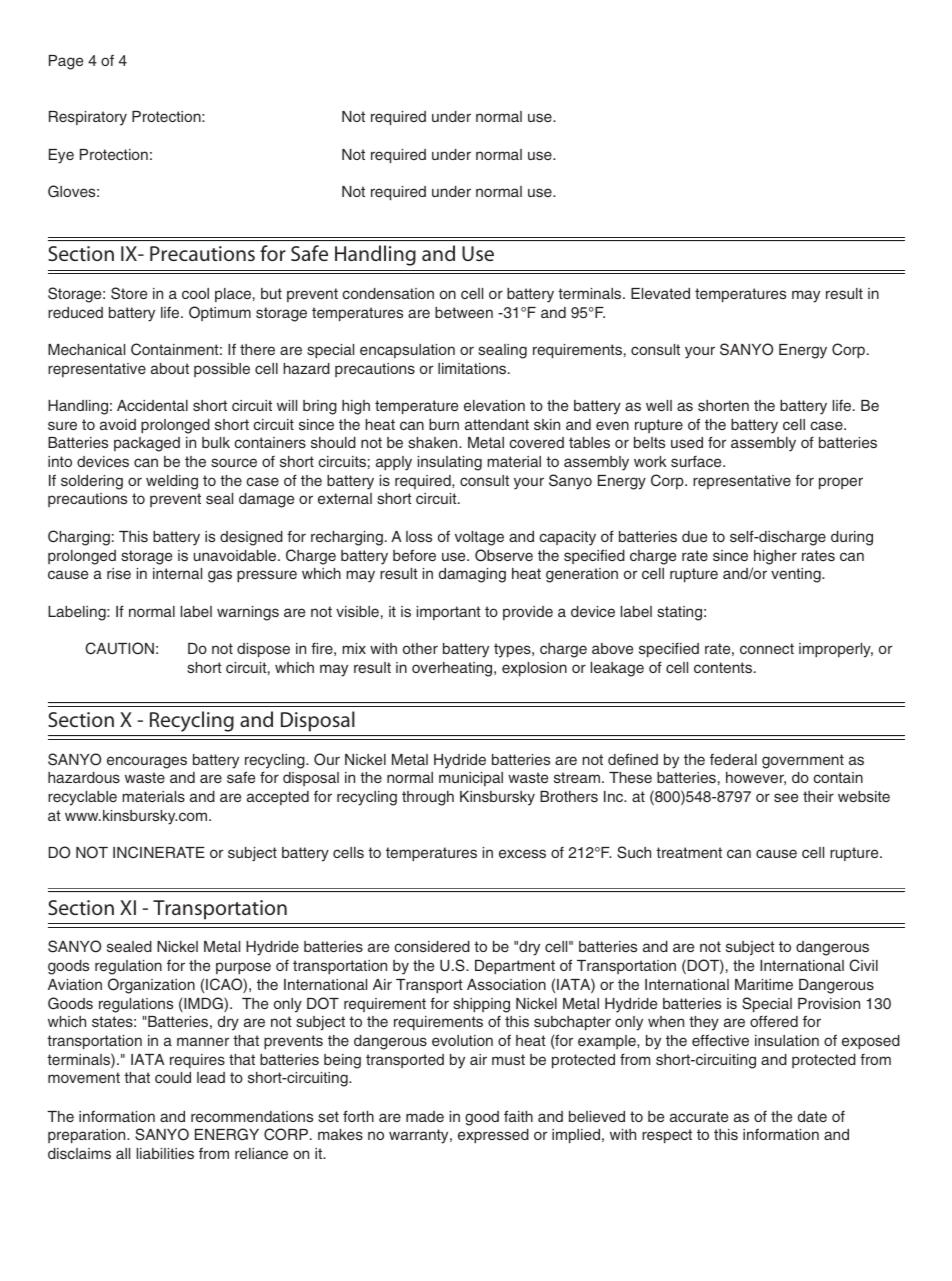 The width and height of the screenshot is (952, 1281). I want to click on Respiratory, so click(88, 118).
